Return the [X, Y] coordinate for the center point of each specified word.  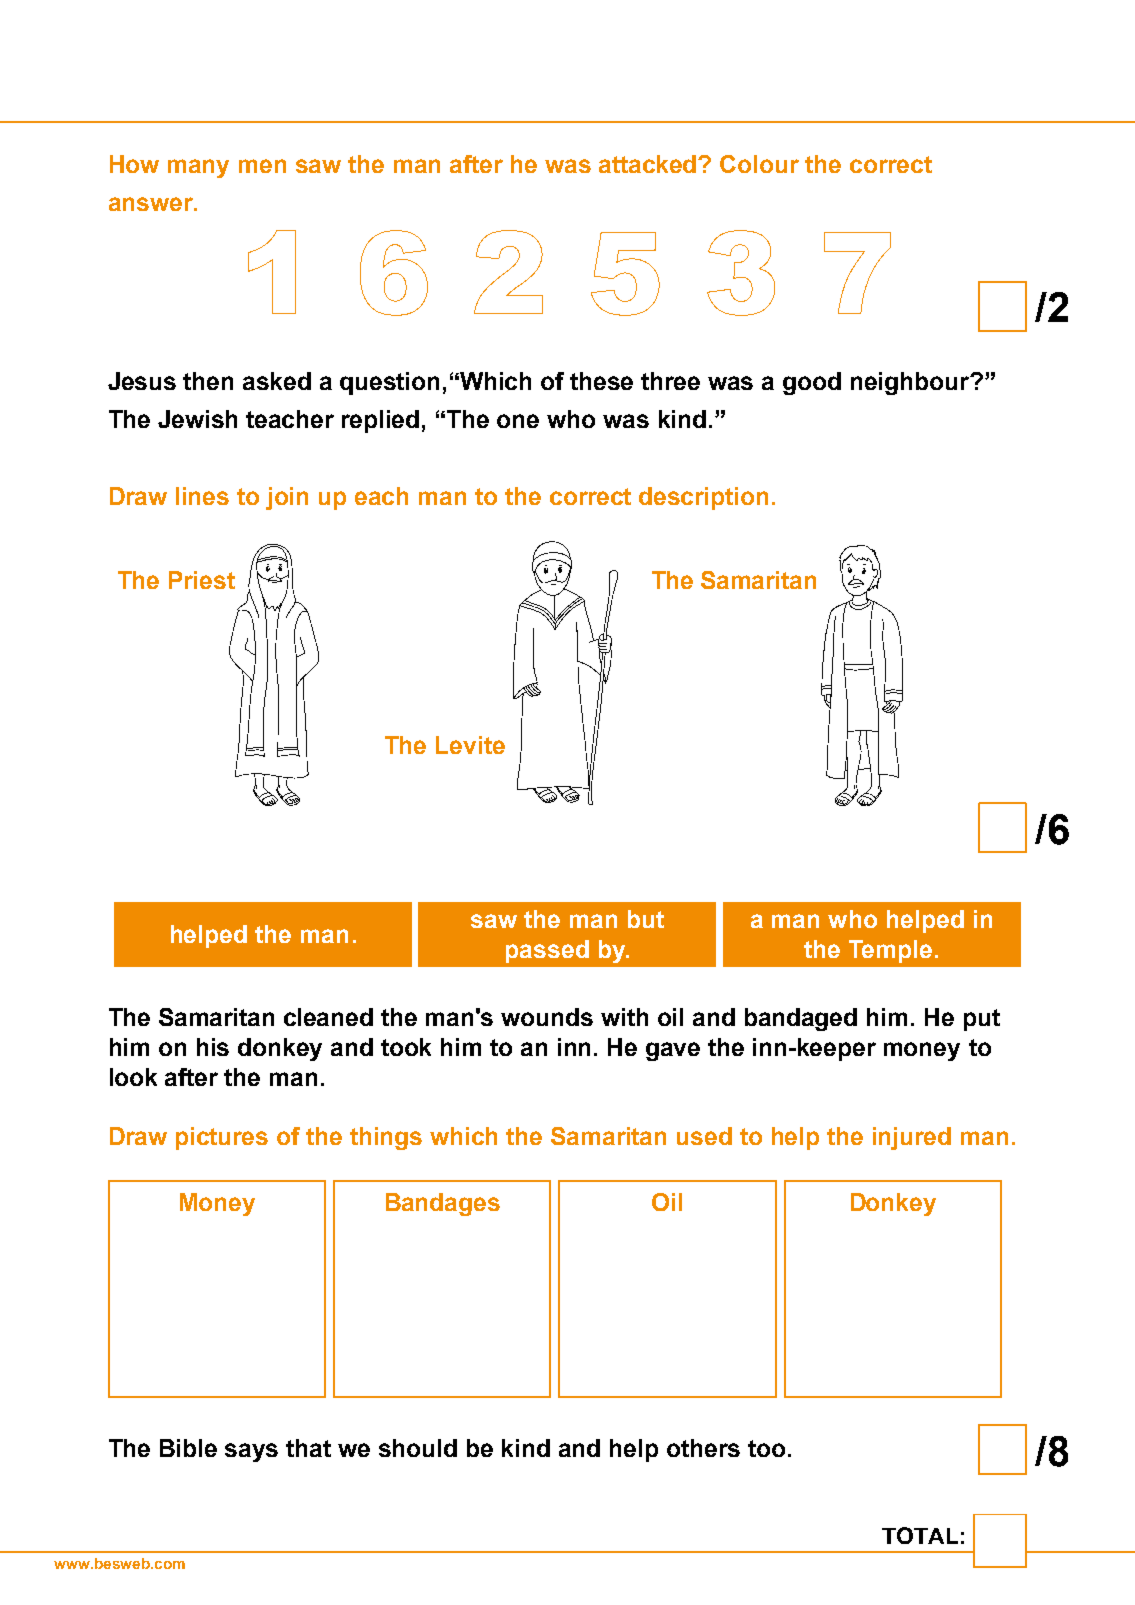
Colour [759, 164]
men [262, 166]
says [251, 1452]
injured [912, 1138]
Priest [202, 580]
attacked [649, 164]
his [213, 1047]
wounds [547, 1017]
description [703, 498]
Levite [470, 745]
